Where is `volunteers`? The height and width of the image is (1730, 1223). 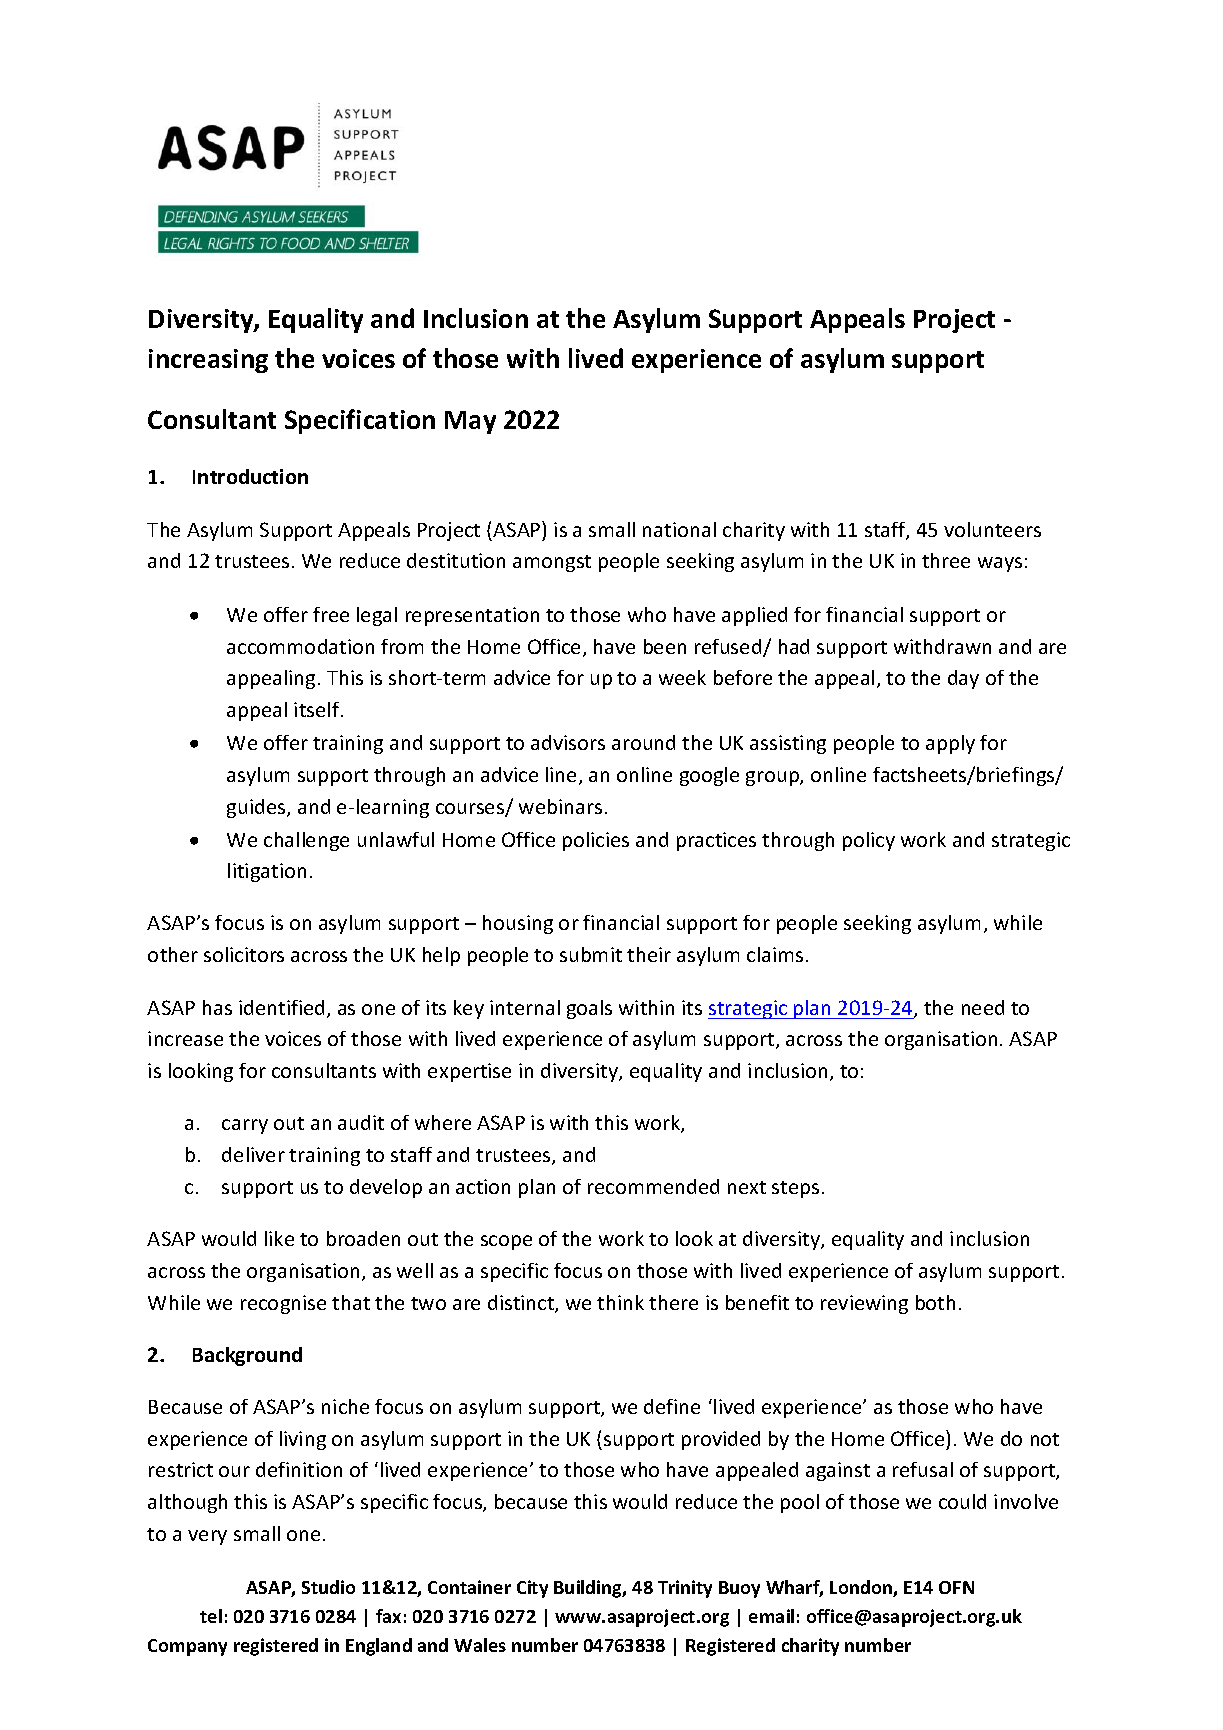 volunteers is located at coordinates (992, 529).
